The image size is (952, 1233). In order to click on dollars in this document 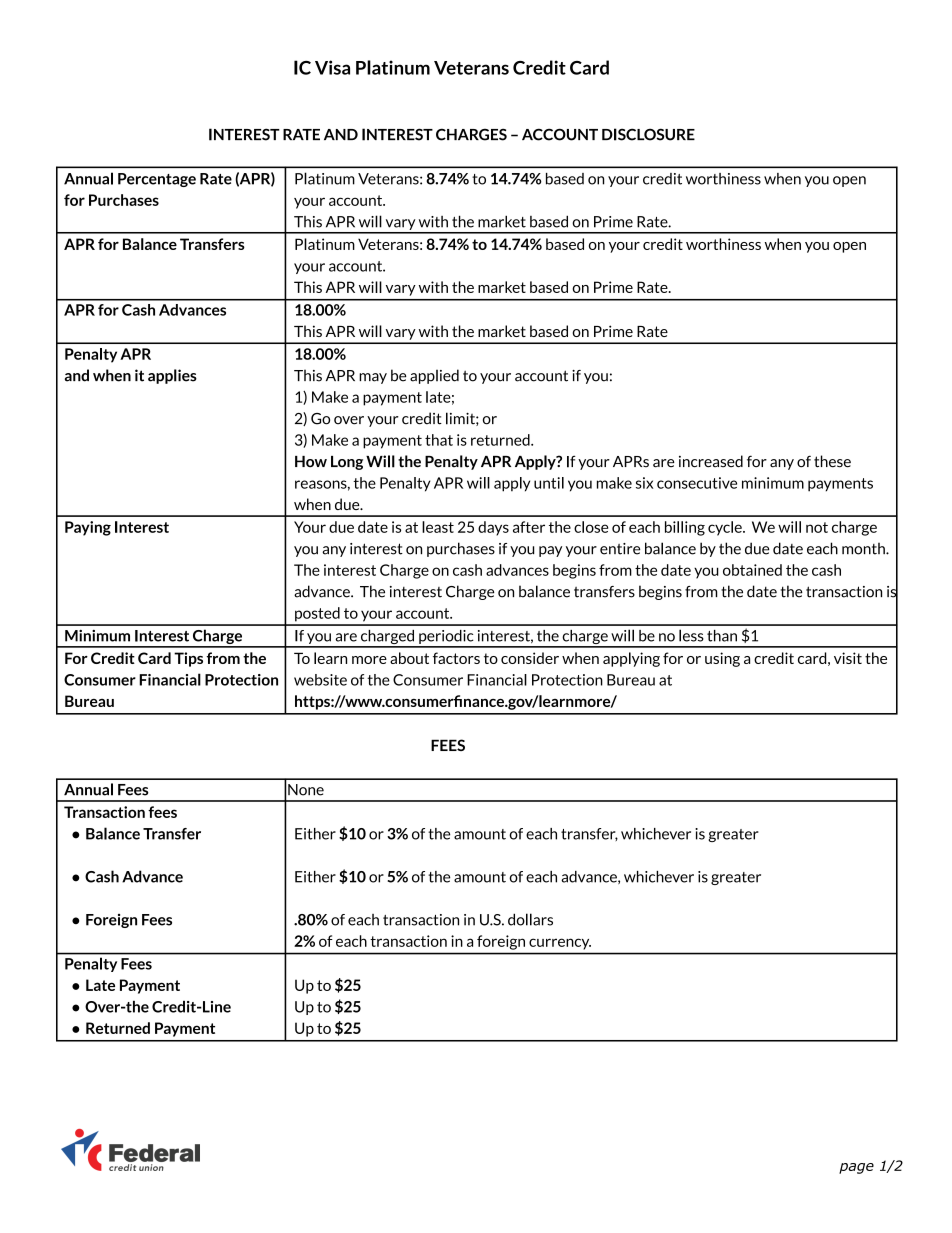, I will do `click(530, 919)`.
